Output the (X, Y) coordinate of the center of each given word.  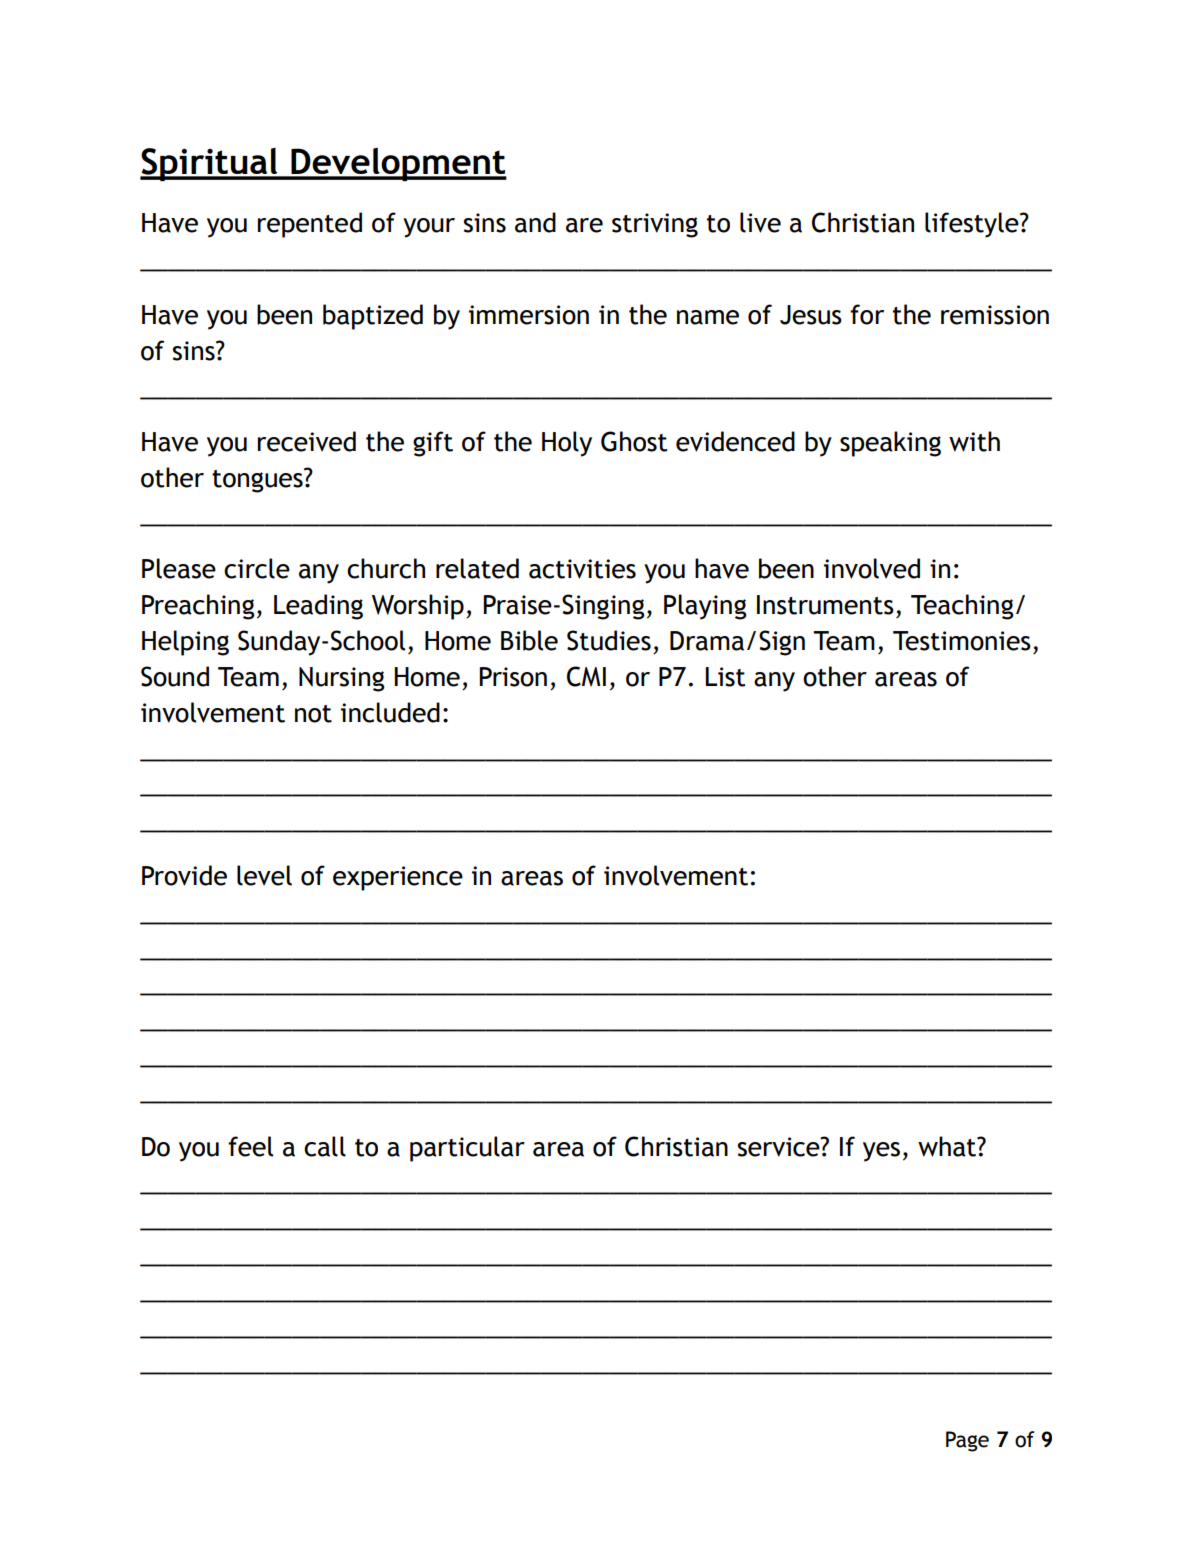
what (948, 1146)
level (264, 875)
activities (582, 569)
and (535, 222)
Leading (318, 607)
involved (872, 568)
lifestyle (973, 225)
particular (467, 1149)
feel (250, 1146)
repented (309, 225)
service (780, 1147)
